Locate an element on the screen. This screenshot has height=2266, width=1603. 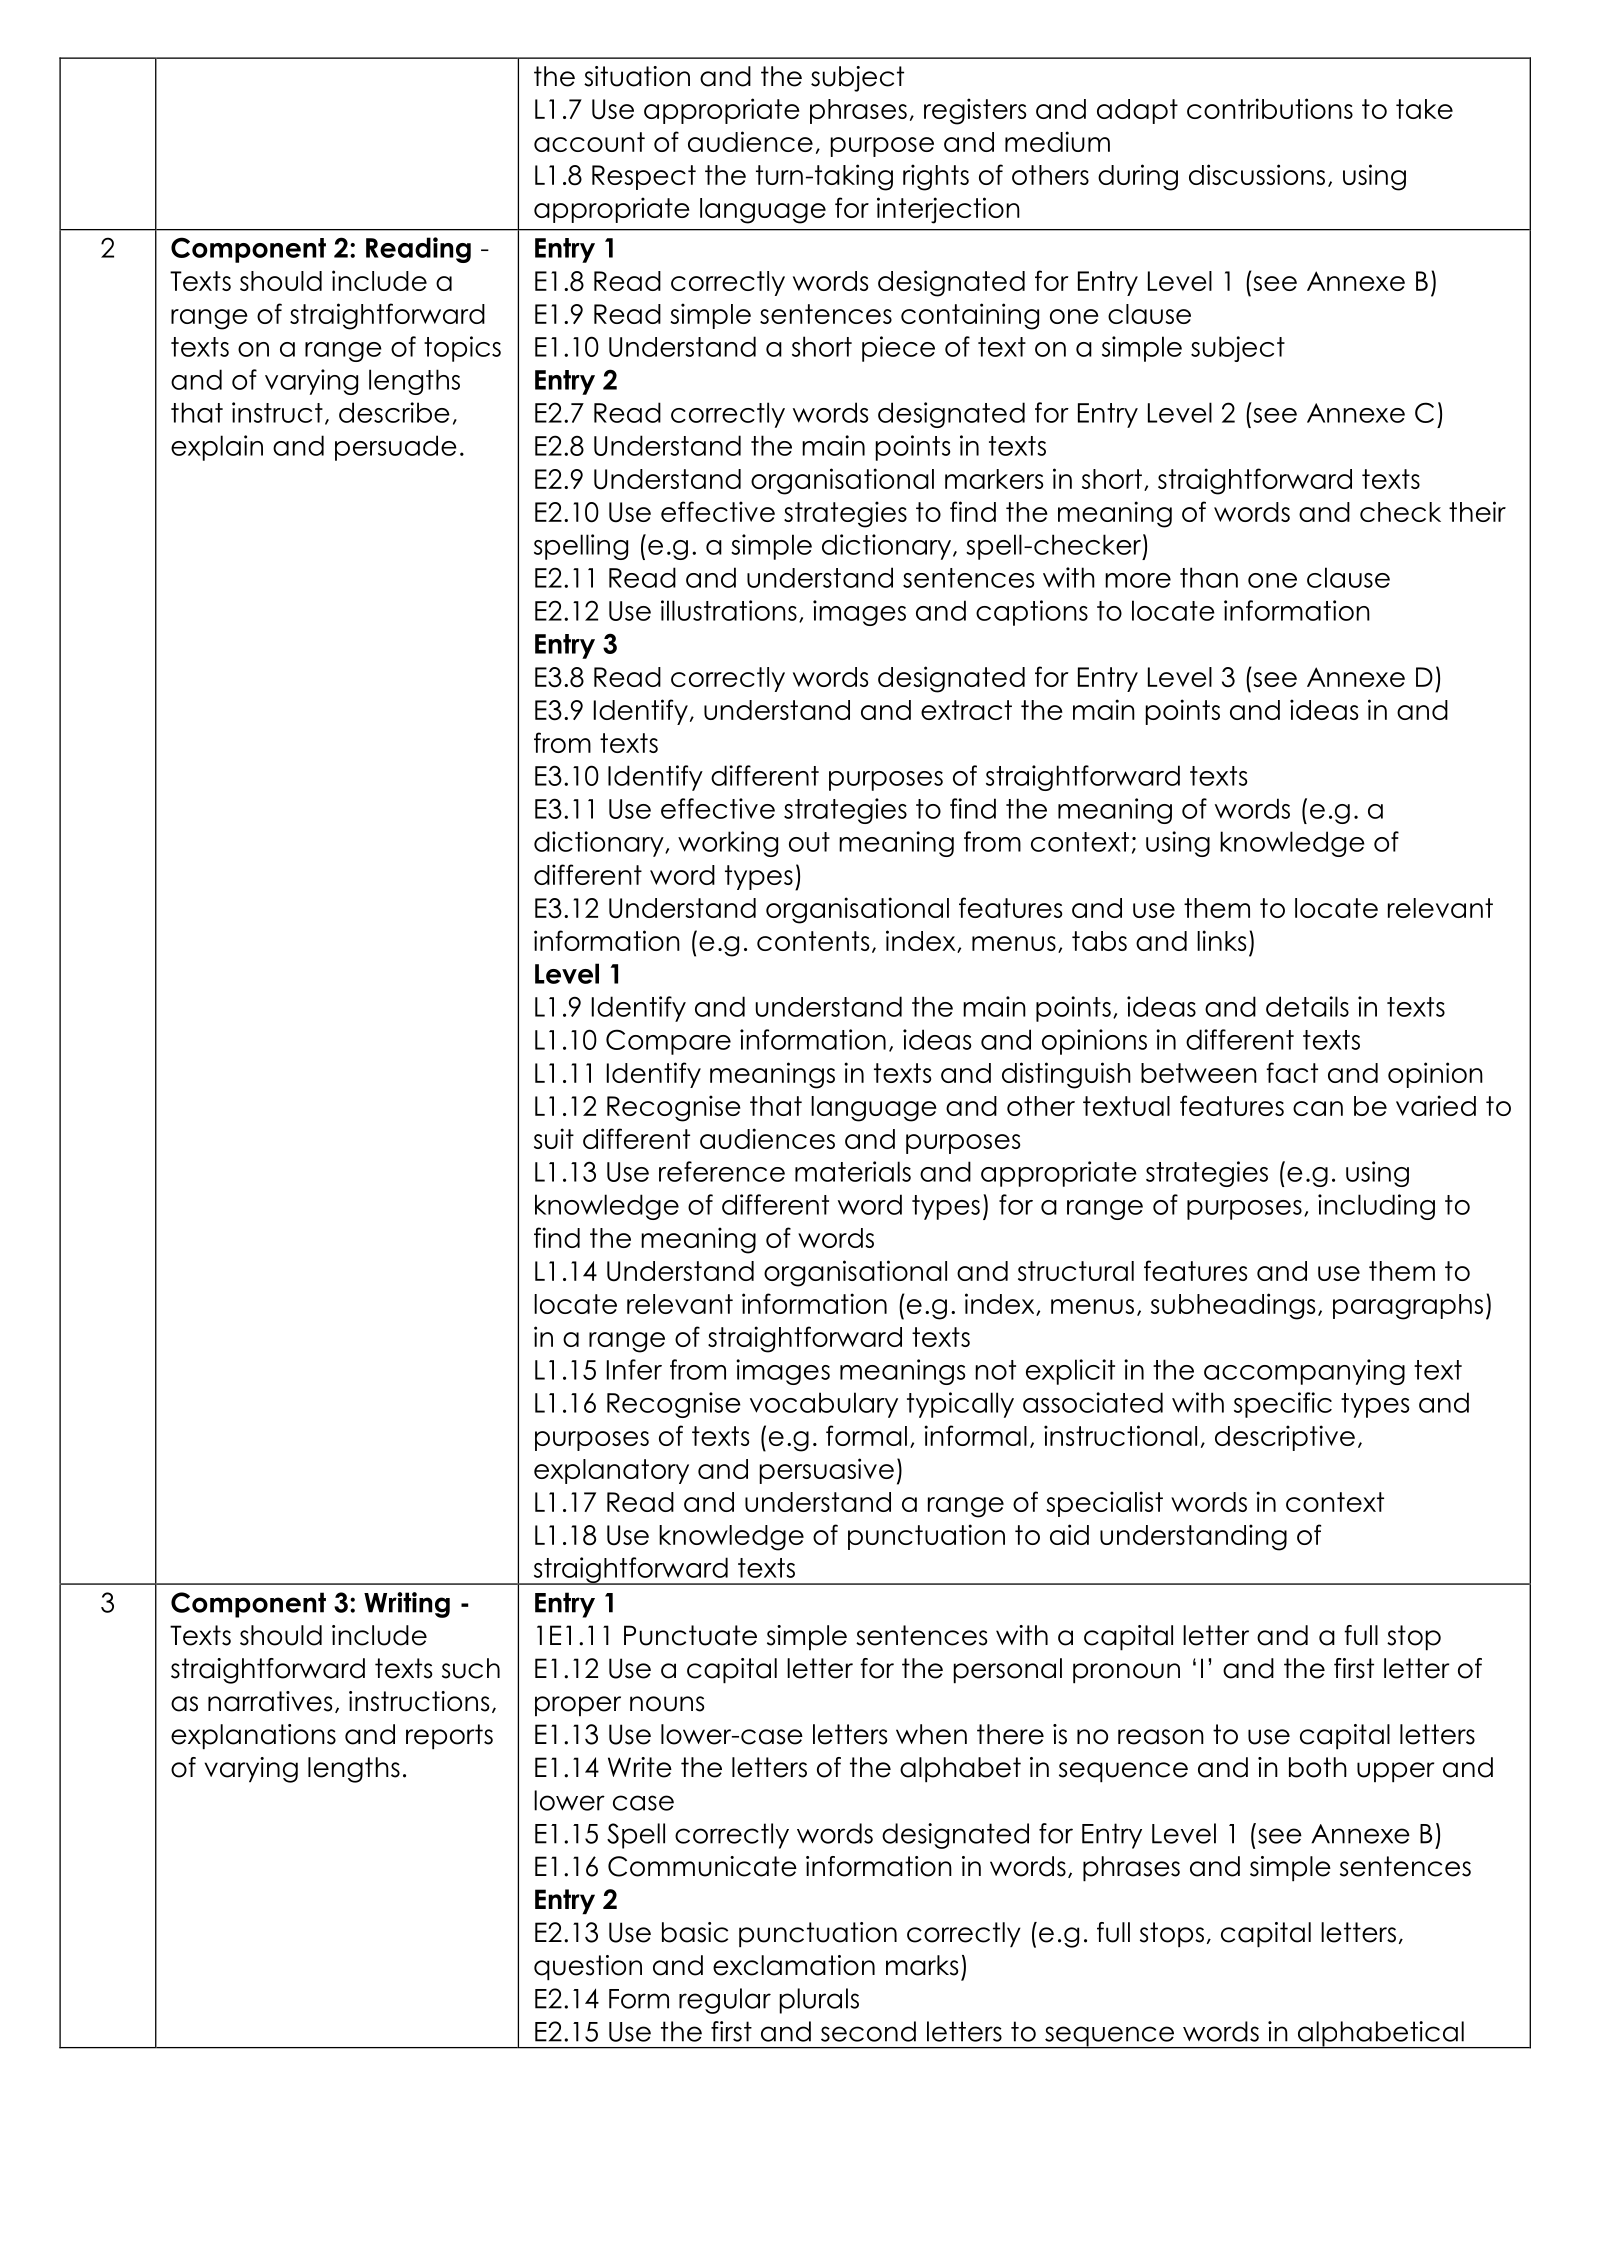
vocabulary is located at coordinates (824, 1405).
